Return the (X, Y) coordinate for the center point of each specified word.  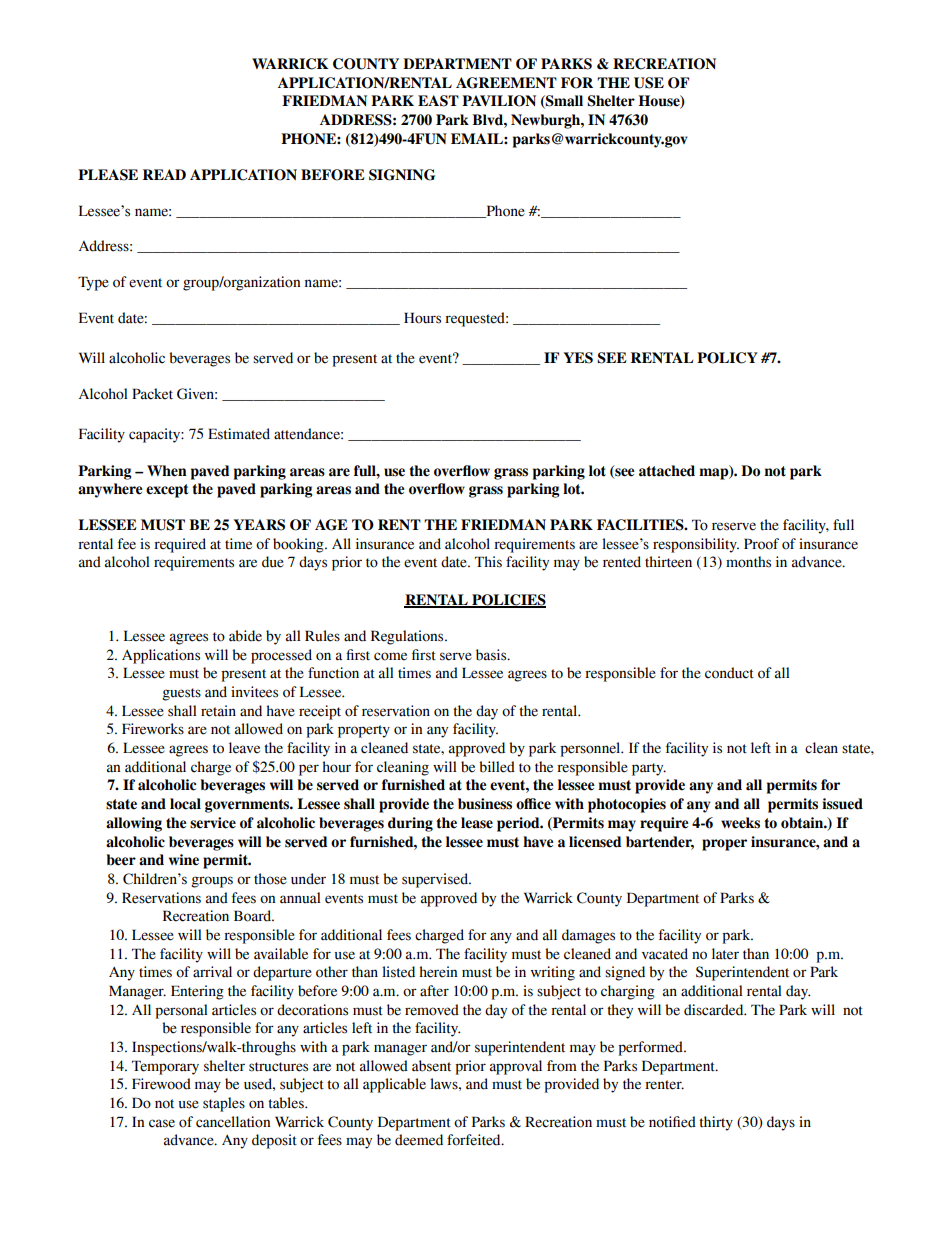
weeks (740, 823)
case (162, 1123)
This (488, 562)
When (167, 471)
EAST (438, 101)
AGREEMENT (506, 83)
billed (497, 767)
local (185, 804)
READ (164, 174)
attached (667, 471)
